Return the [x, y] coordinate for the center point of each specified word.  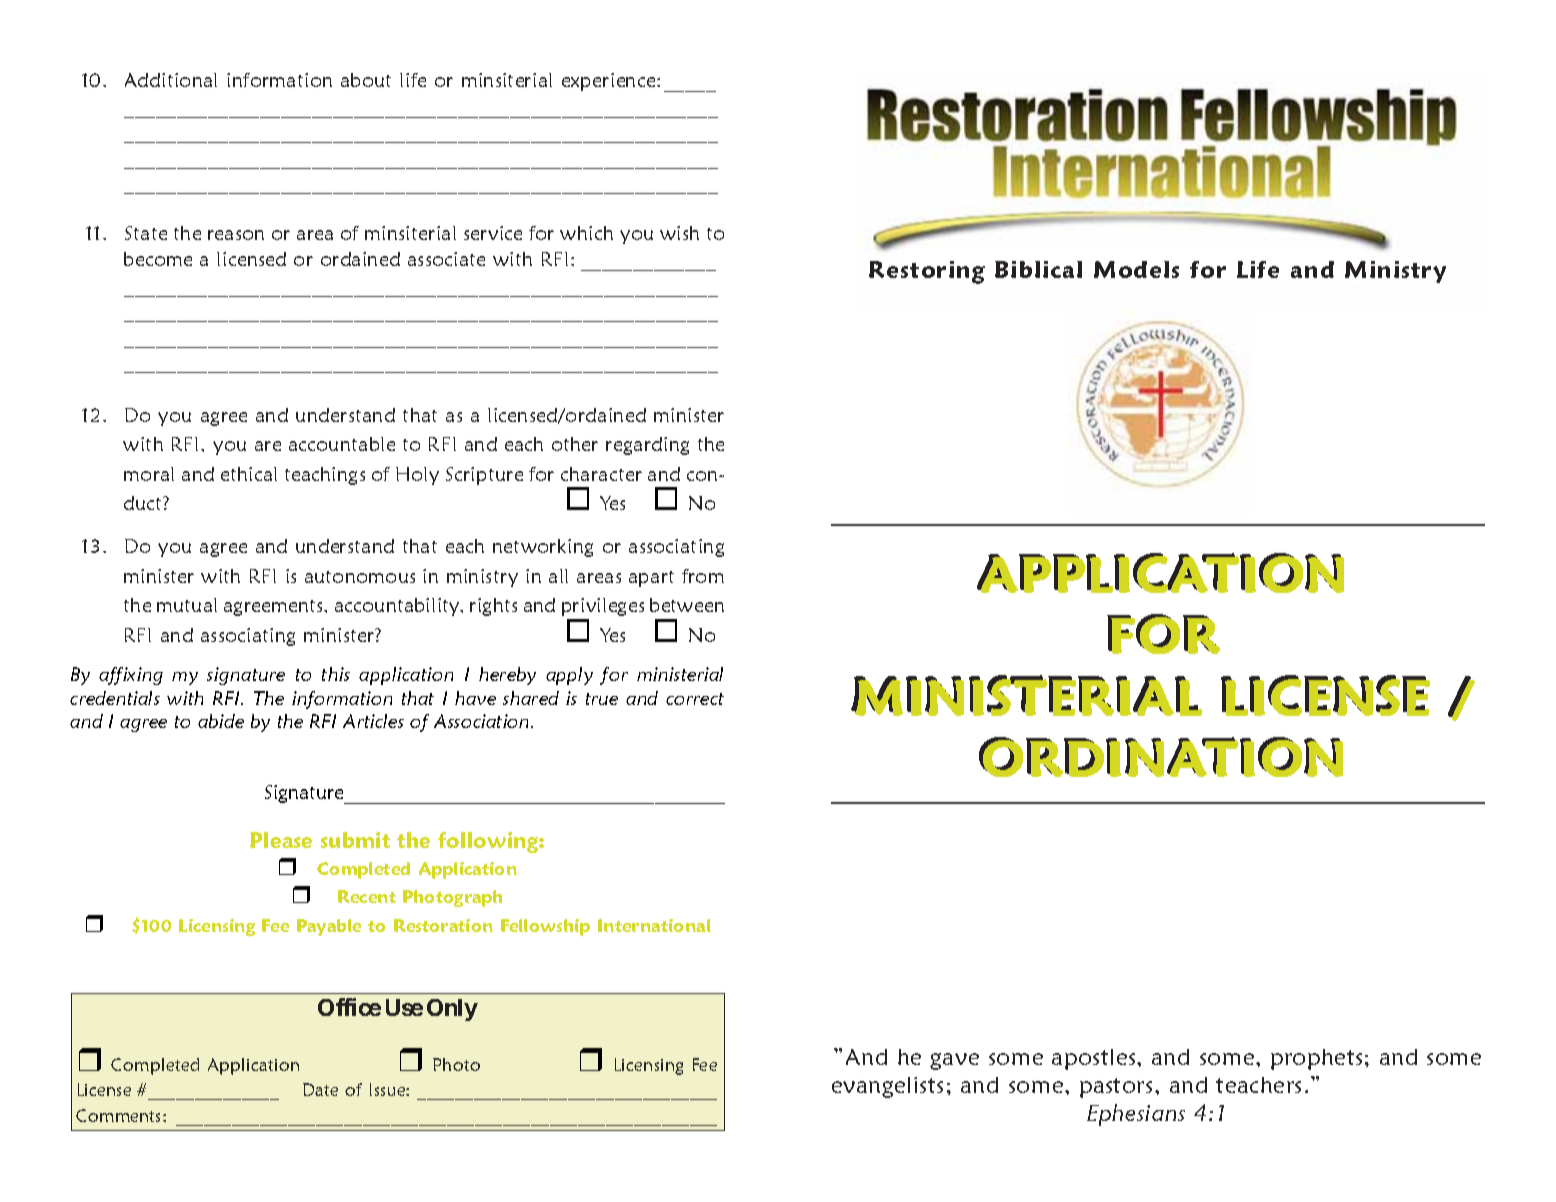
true [602, 699]
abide [221, 721]
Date [320, 1089]
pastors [1116, 1088]
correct [695, 699]
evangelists [887, 1087]
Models [1136, 269]
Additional [171, 80]
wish [679, 233]
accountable [342, 444]
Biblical [1038, 269]
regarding [647, 446]
